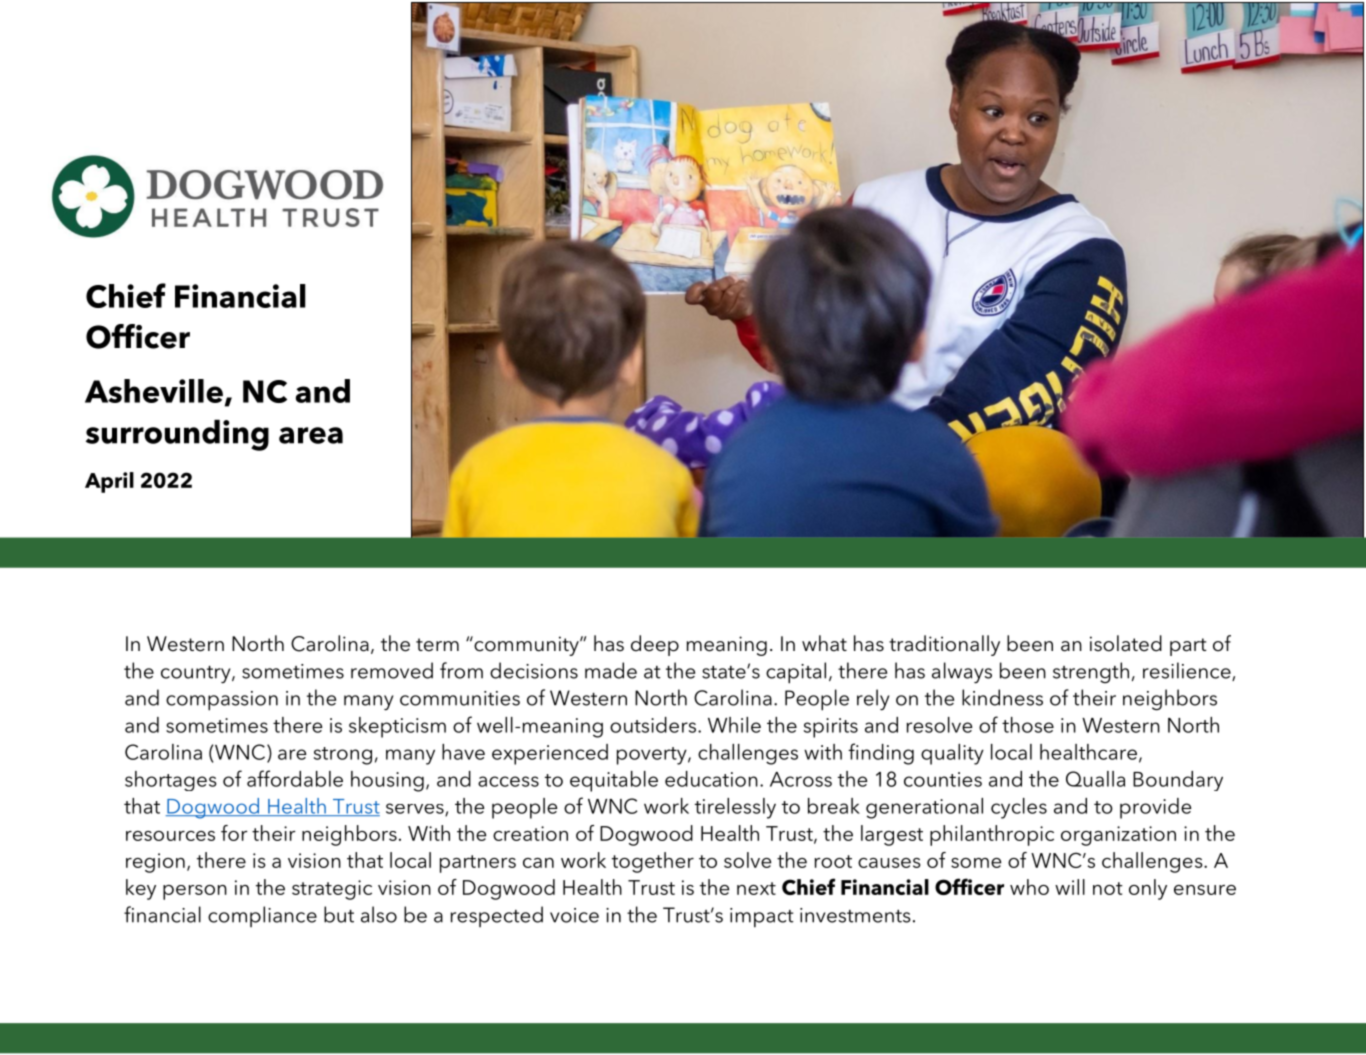  Describe the element at coordinates (1028, 725) in the screenshot. I see `those` at that location.
